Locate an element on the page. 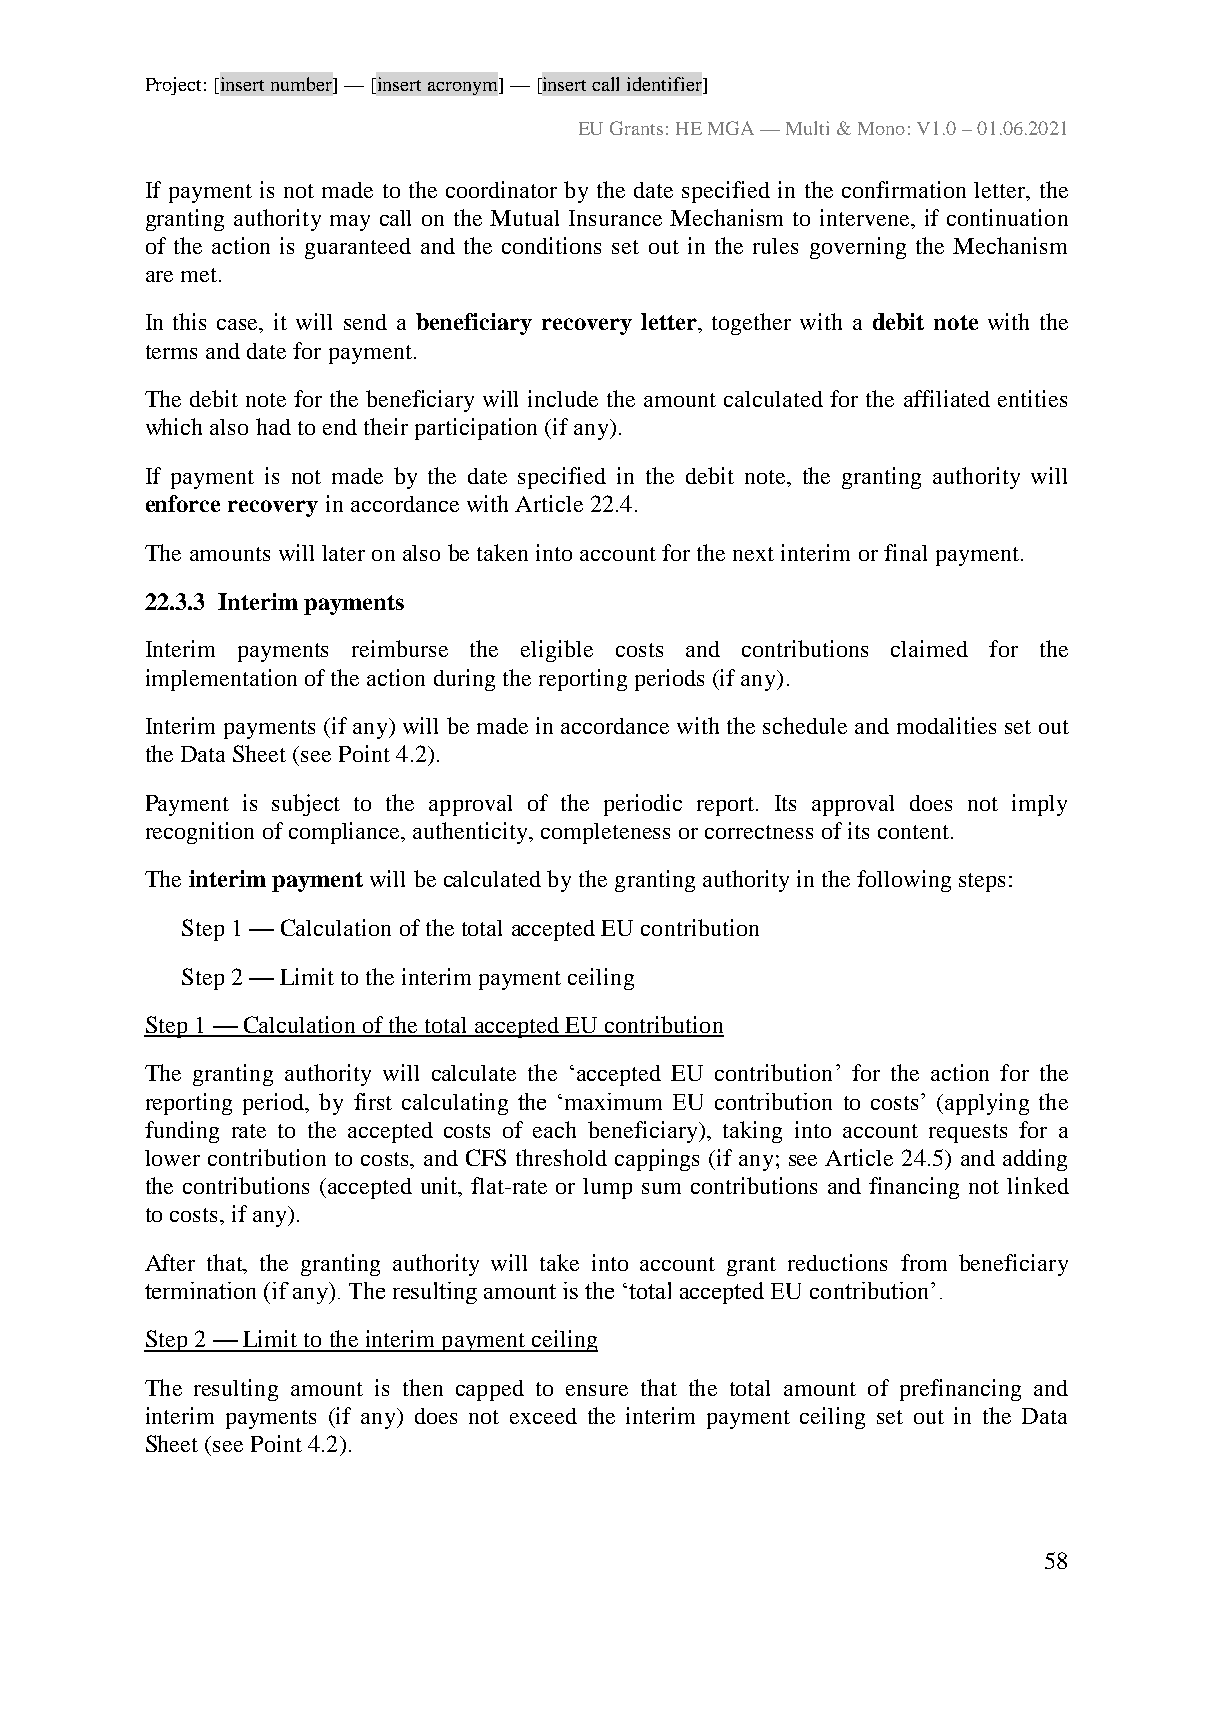 This page has width=1213, height=1716. number is located at coordinates (303, 84).
